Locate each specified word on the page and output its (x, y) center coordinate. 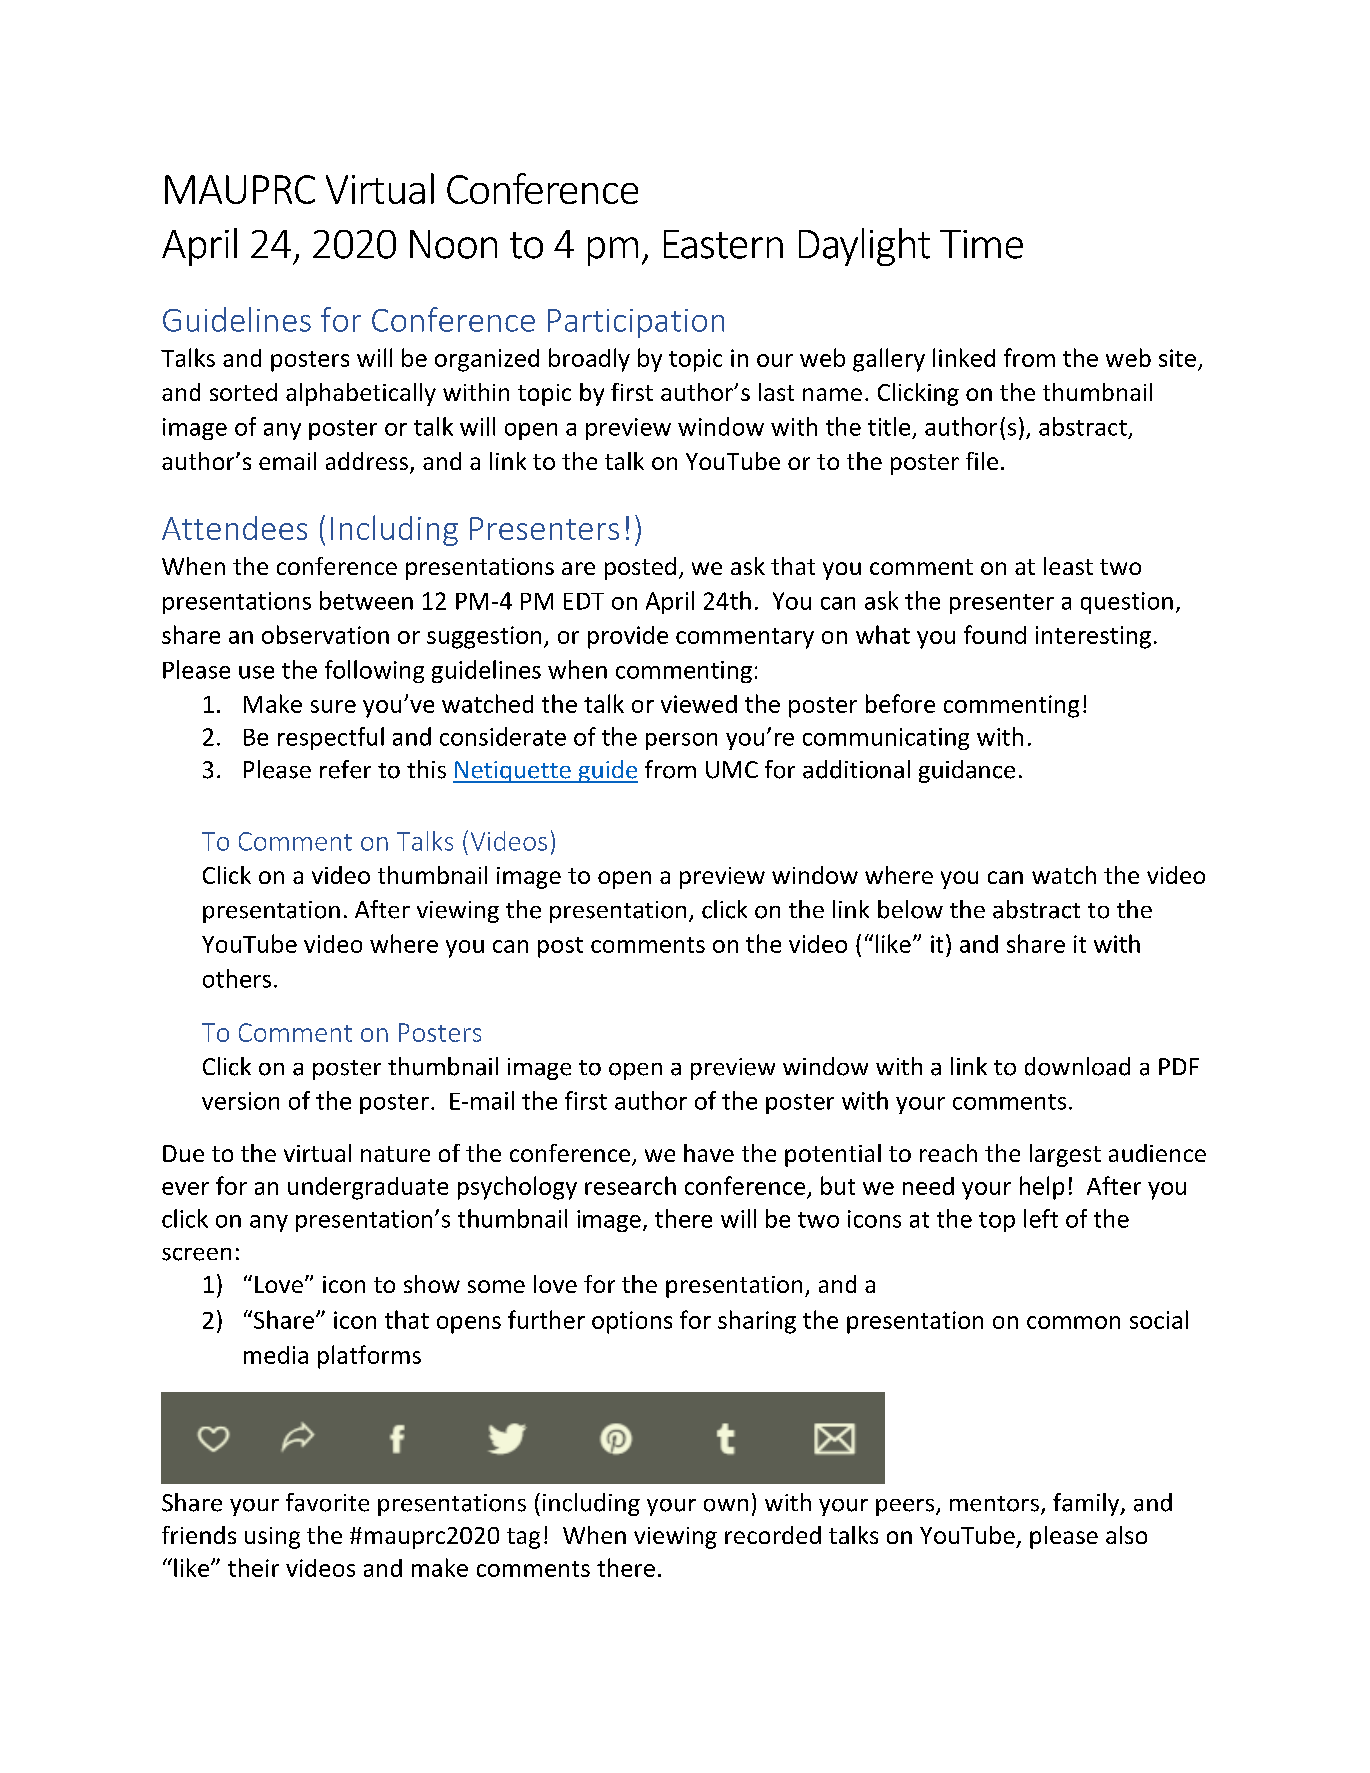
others (237, 978)
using (272, 1538)
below (910, 909)
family (1087, 1504)
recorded (773, 1535)
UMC (732, 770)
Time (981, 244)
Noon (453, 244)
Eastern (723, 244)
